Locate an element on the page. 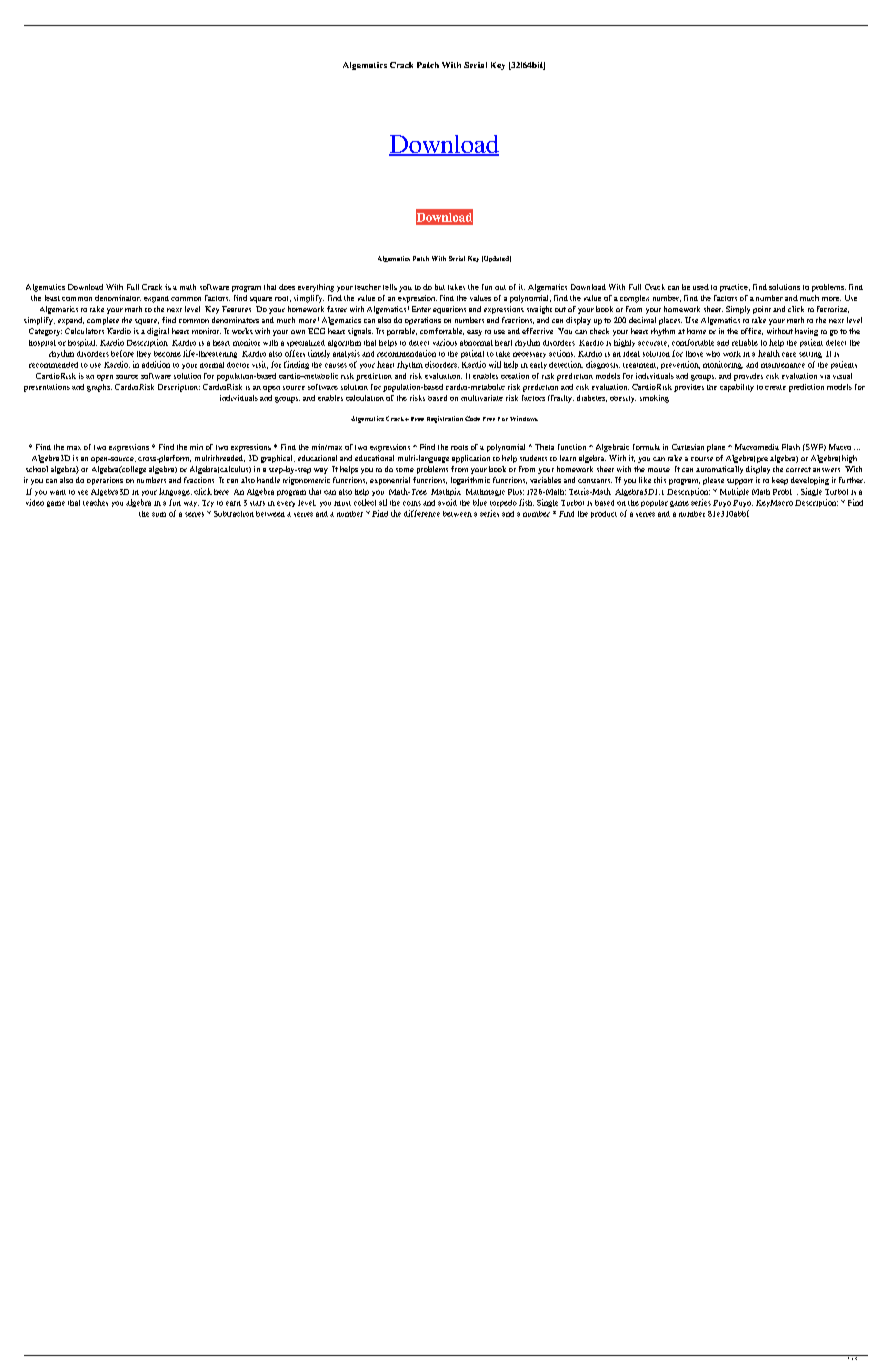 This document has height=1372, width=892. plane is located at coordinates (716, 448).
